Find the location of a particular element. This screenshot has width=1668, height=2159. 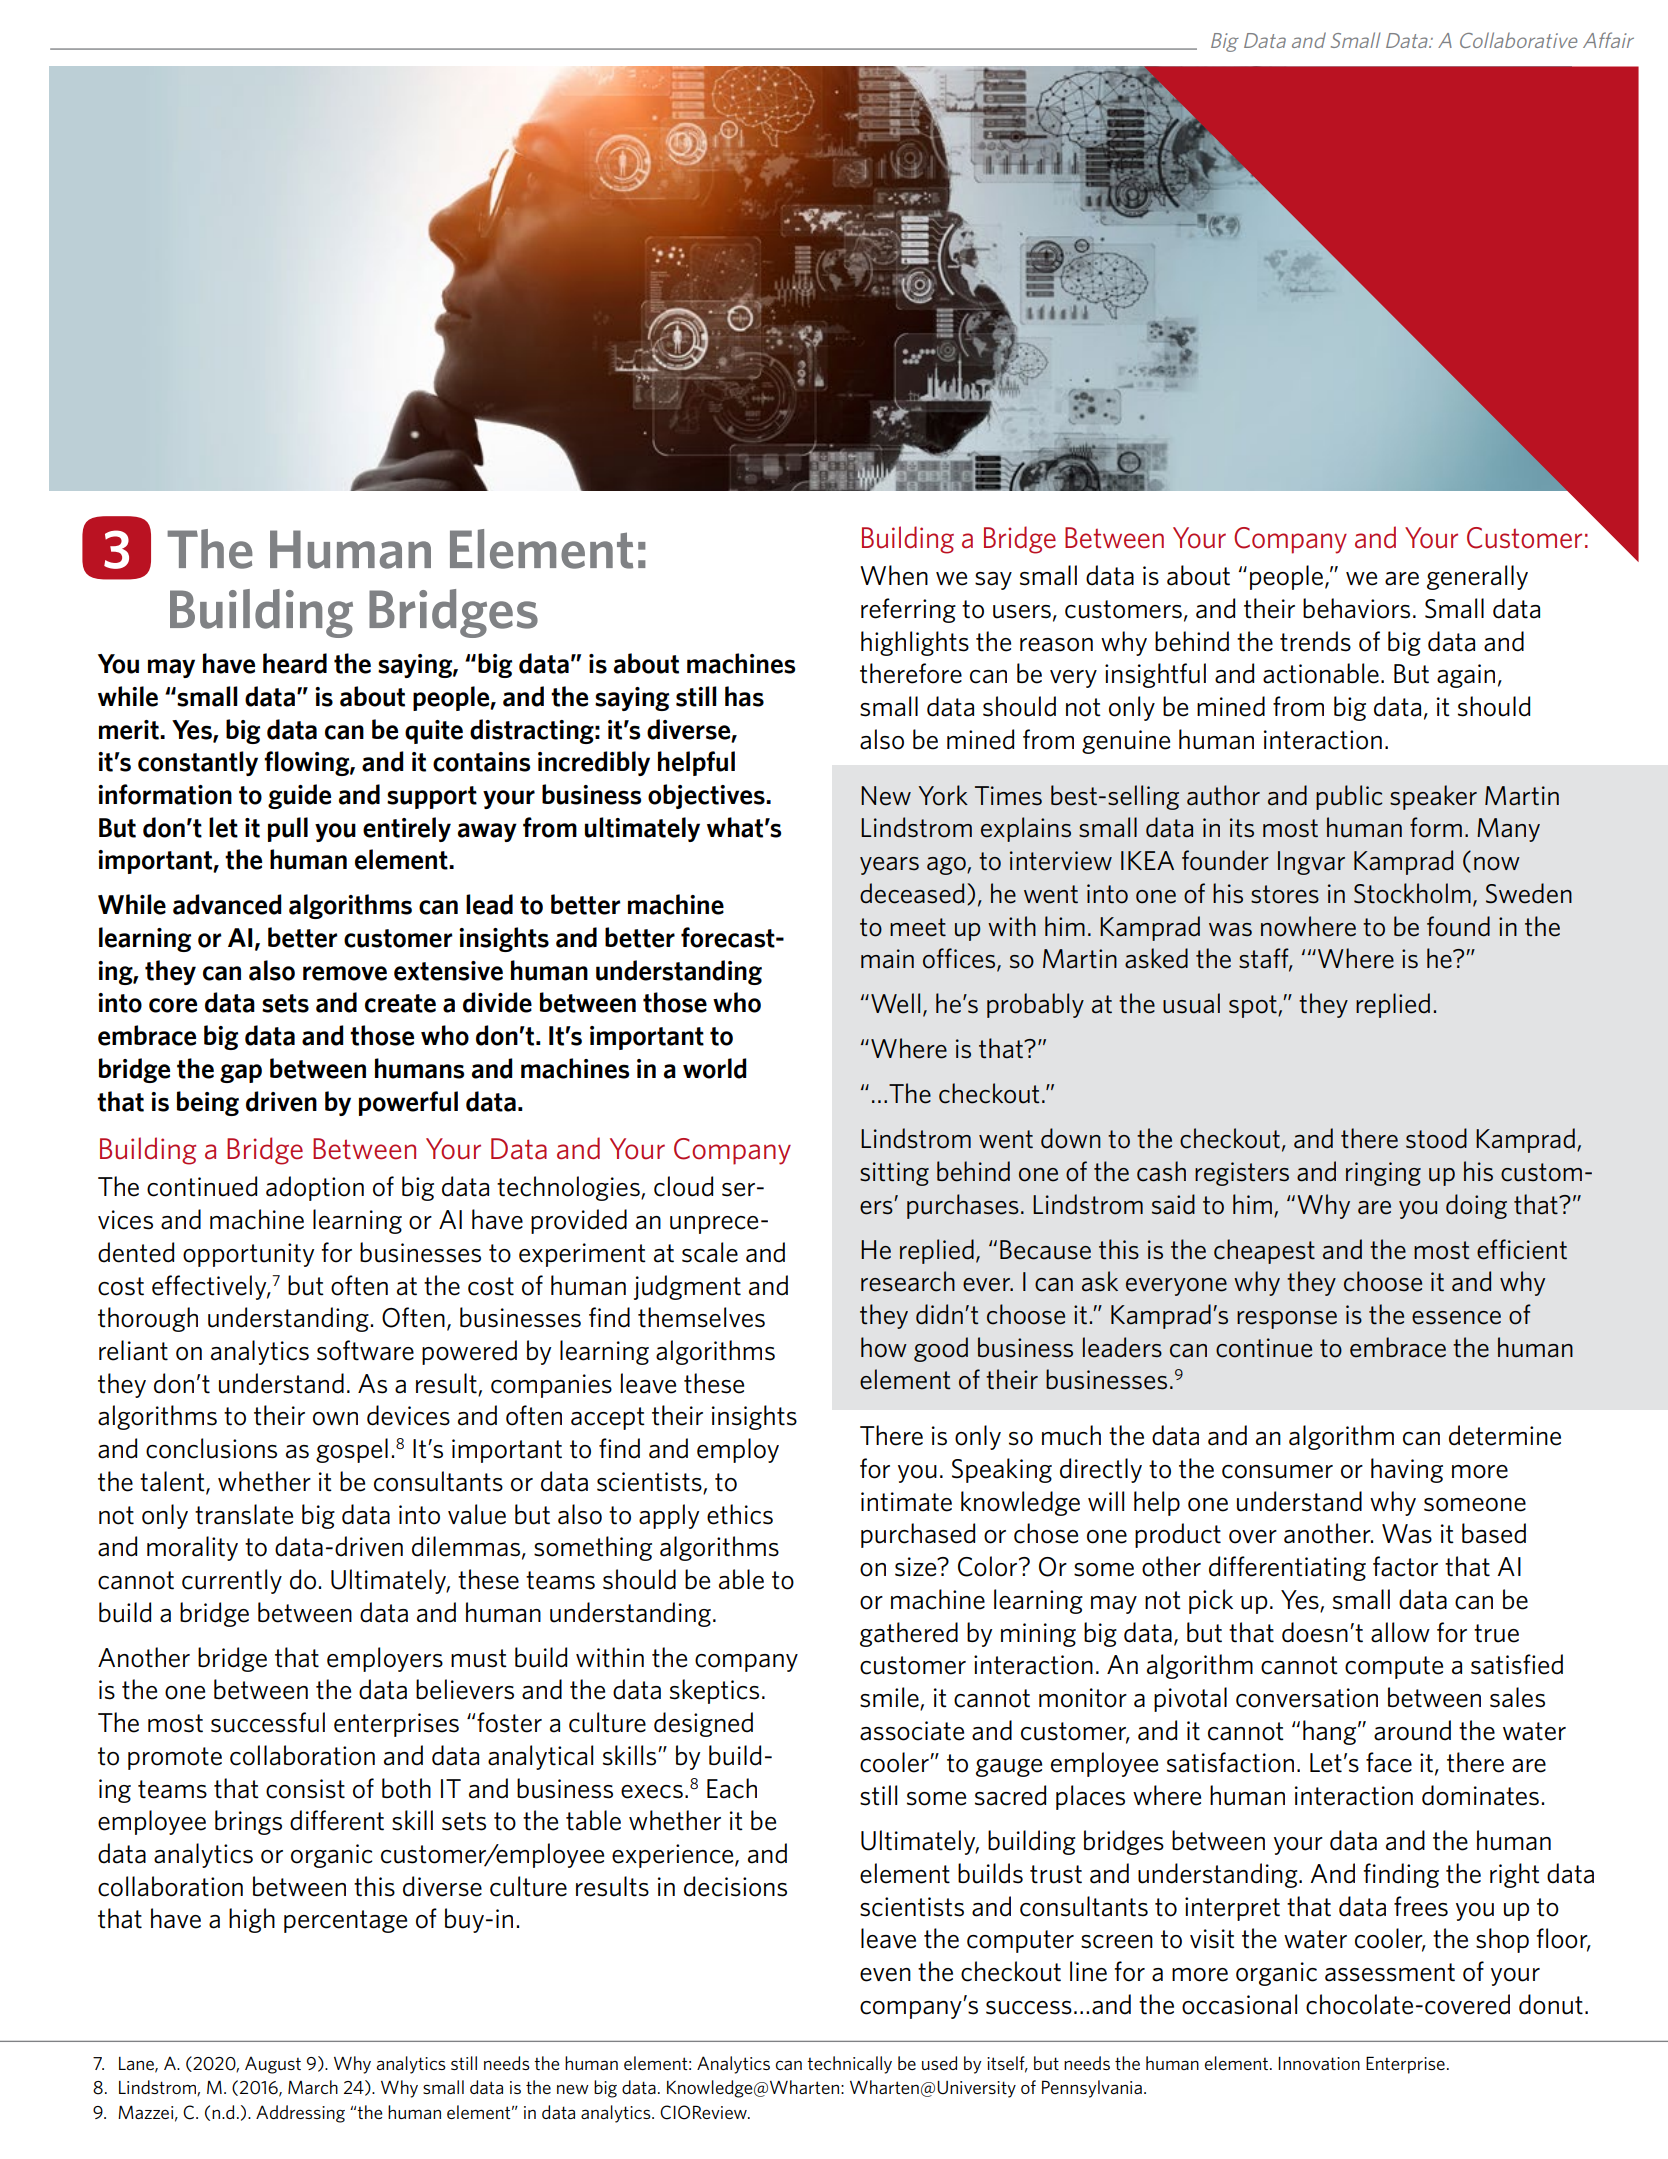

spot is located at coordinates (1254, 1006).
